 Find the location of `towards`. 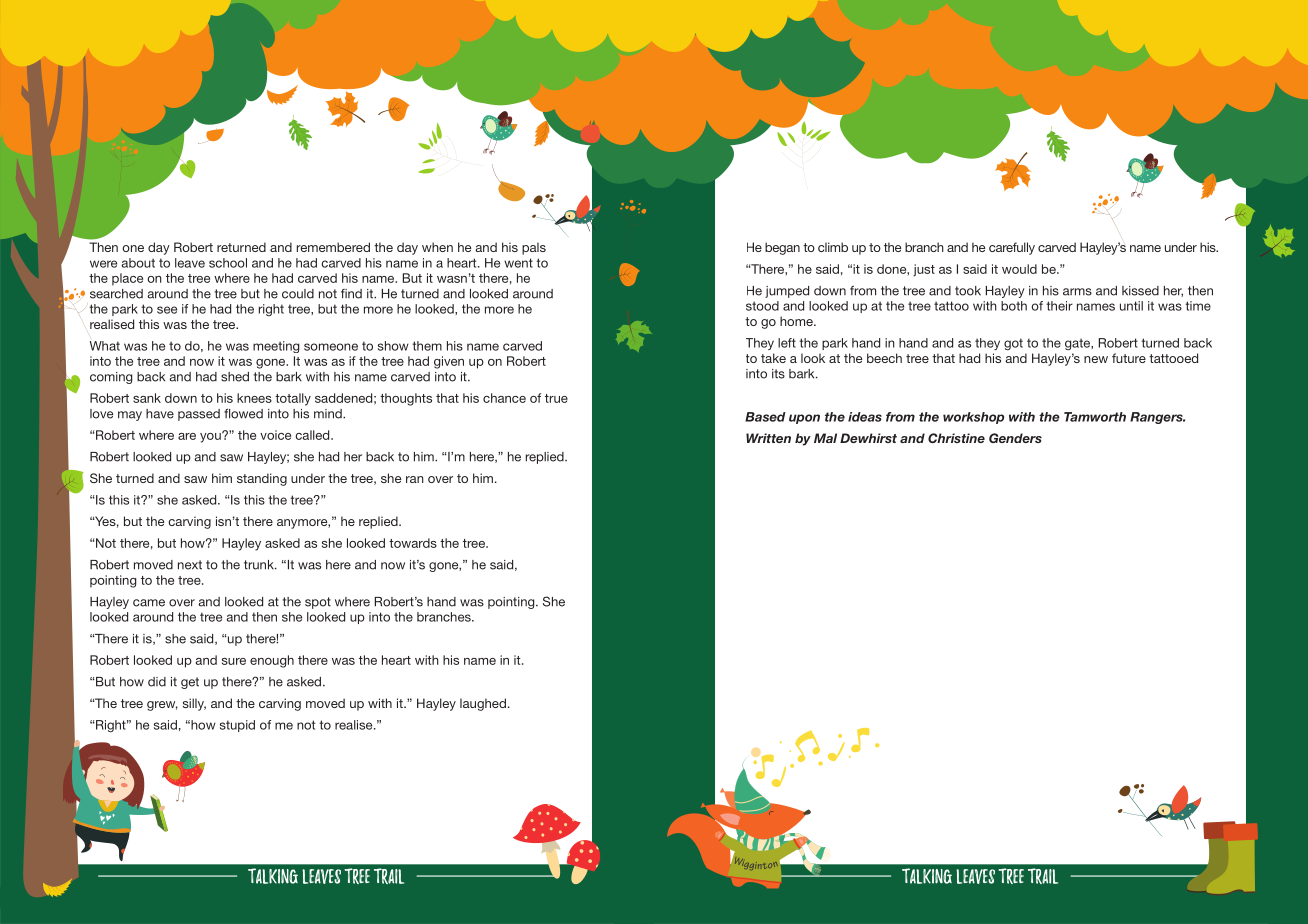

towards is located at coordinates (413, 543).
